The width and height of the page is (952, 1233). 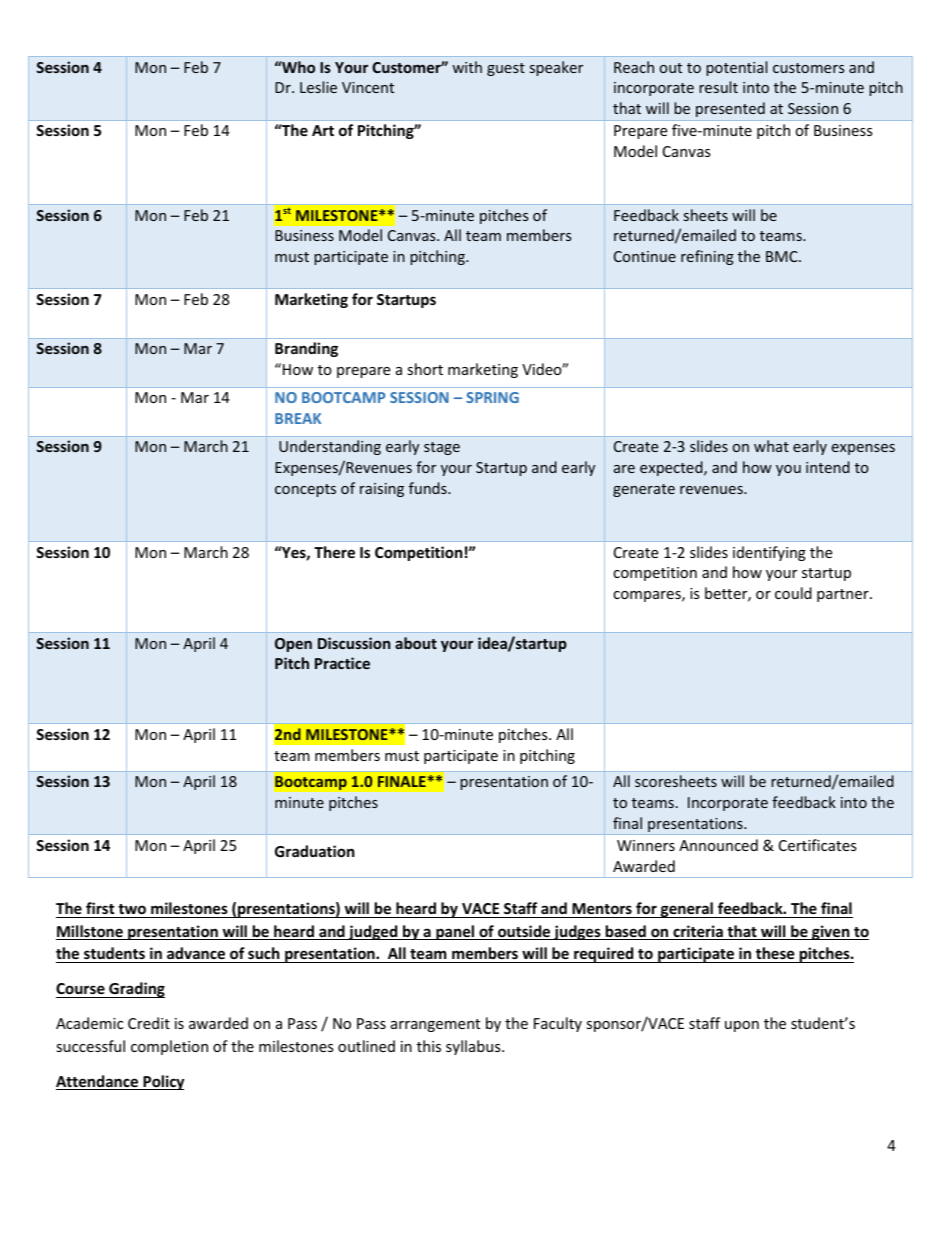 What do you see at coordinates (467, 67) in the page?
I see `with` at bounding box center [467, 67].
